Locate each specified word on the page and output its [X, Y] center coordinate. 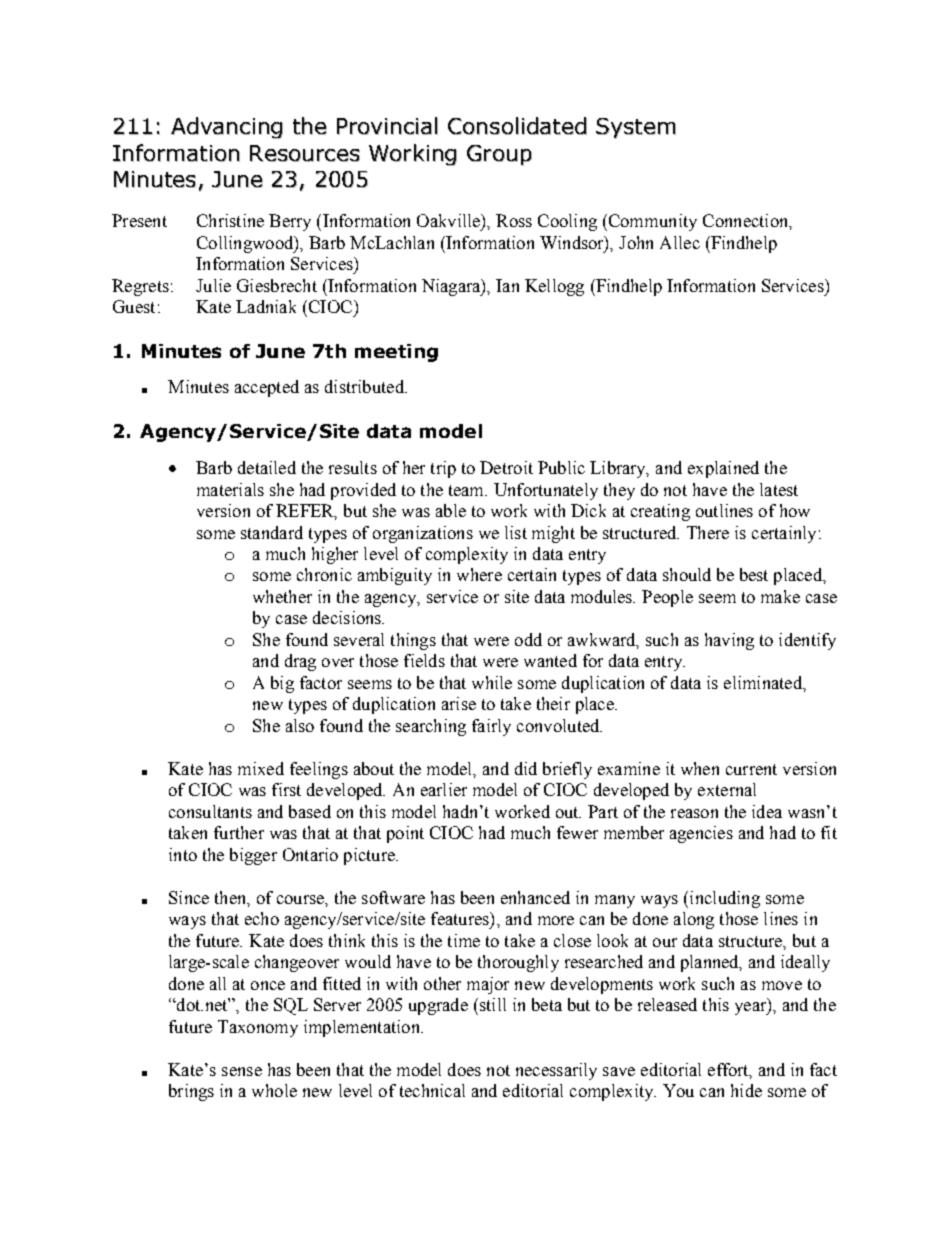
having [729, 641]
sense [242, 1071]
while [492, 682]
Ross [514, 220]
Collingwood [246, 244]
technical [432, 1090]
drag [300, 662]
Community [651, 222]
